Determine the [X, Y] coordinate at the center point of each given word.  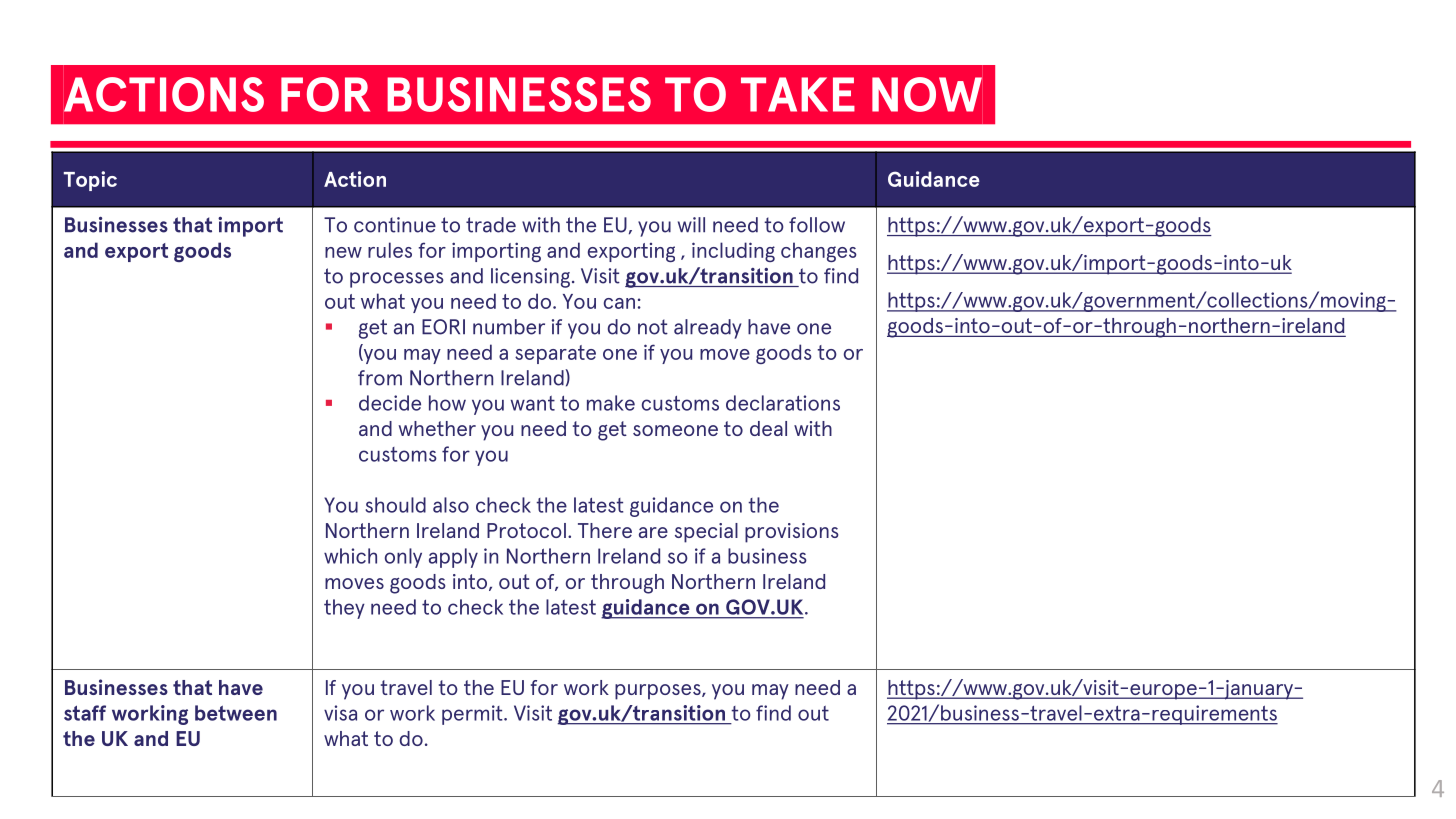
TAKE [798, 94]
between [236, 713]
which [350, 556]
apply [453, 558]
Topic [90, 181]
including [733, 252]
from [380, 378]
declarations [783, 403]
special [706, 533]
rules [390, 250]
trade [491, 225]
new [343, 252]
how [447, 403]
